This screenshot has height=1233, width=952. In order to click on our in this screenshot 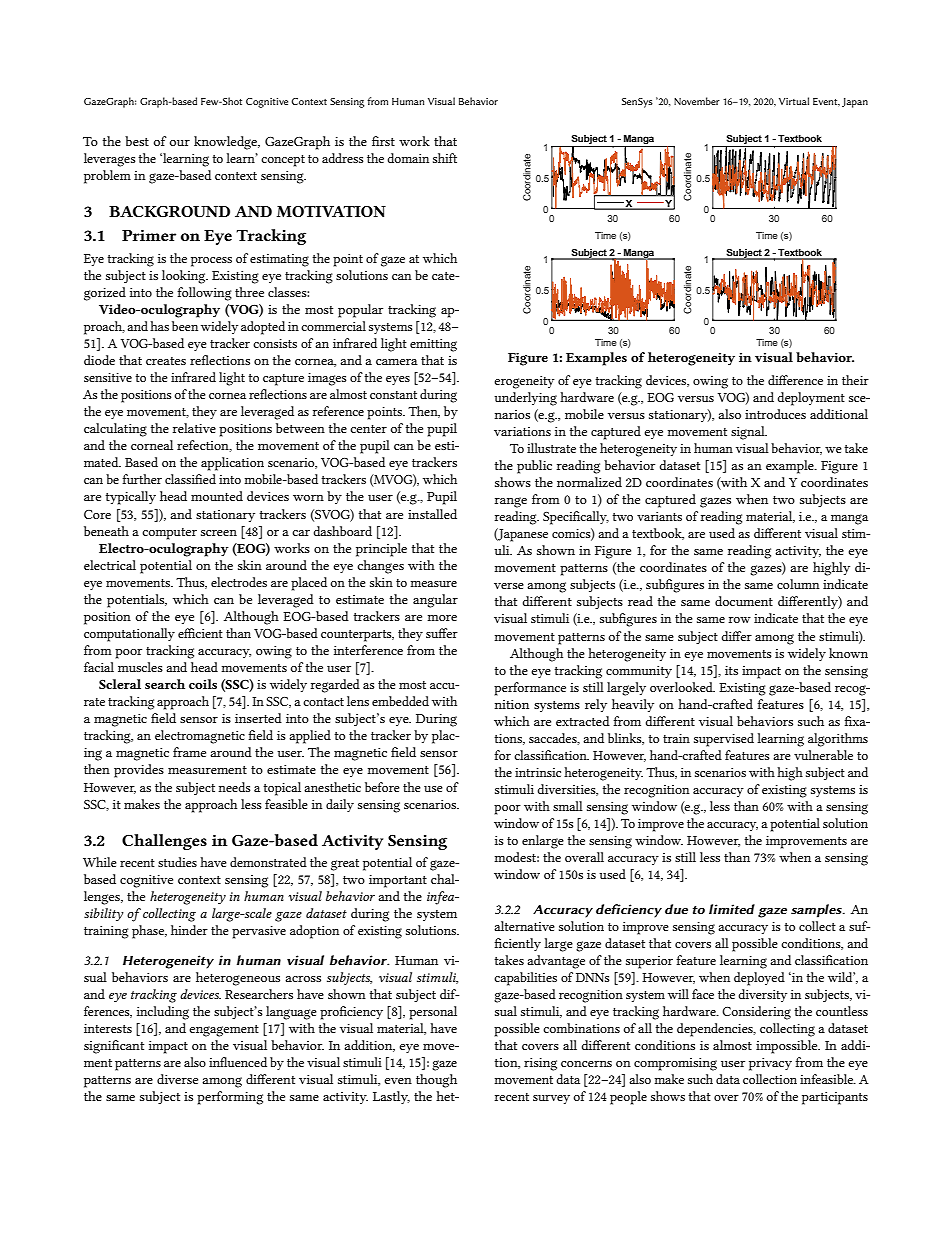, I will do `click(180, 143)`.
